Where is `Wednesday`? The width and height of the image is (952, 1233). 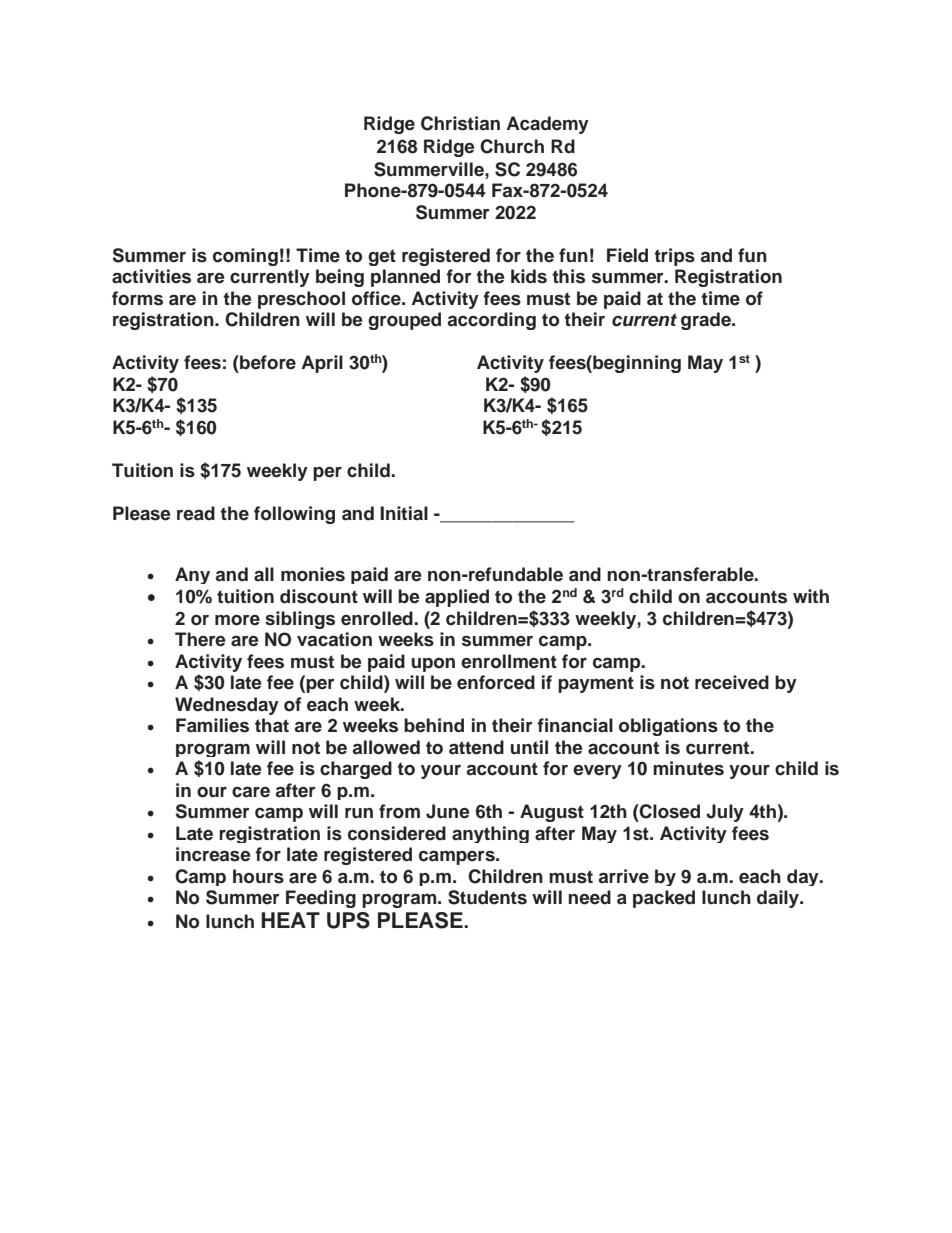 Wednesday is located at coordinates (227, 706).
